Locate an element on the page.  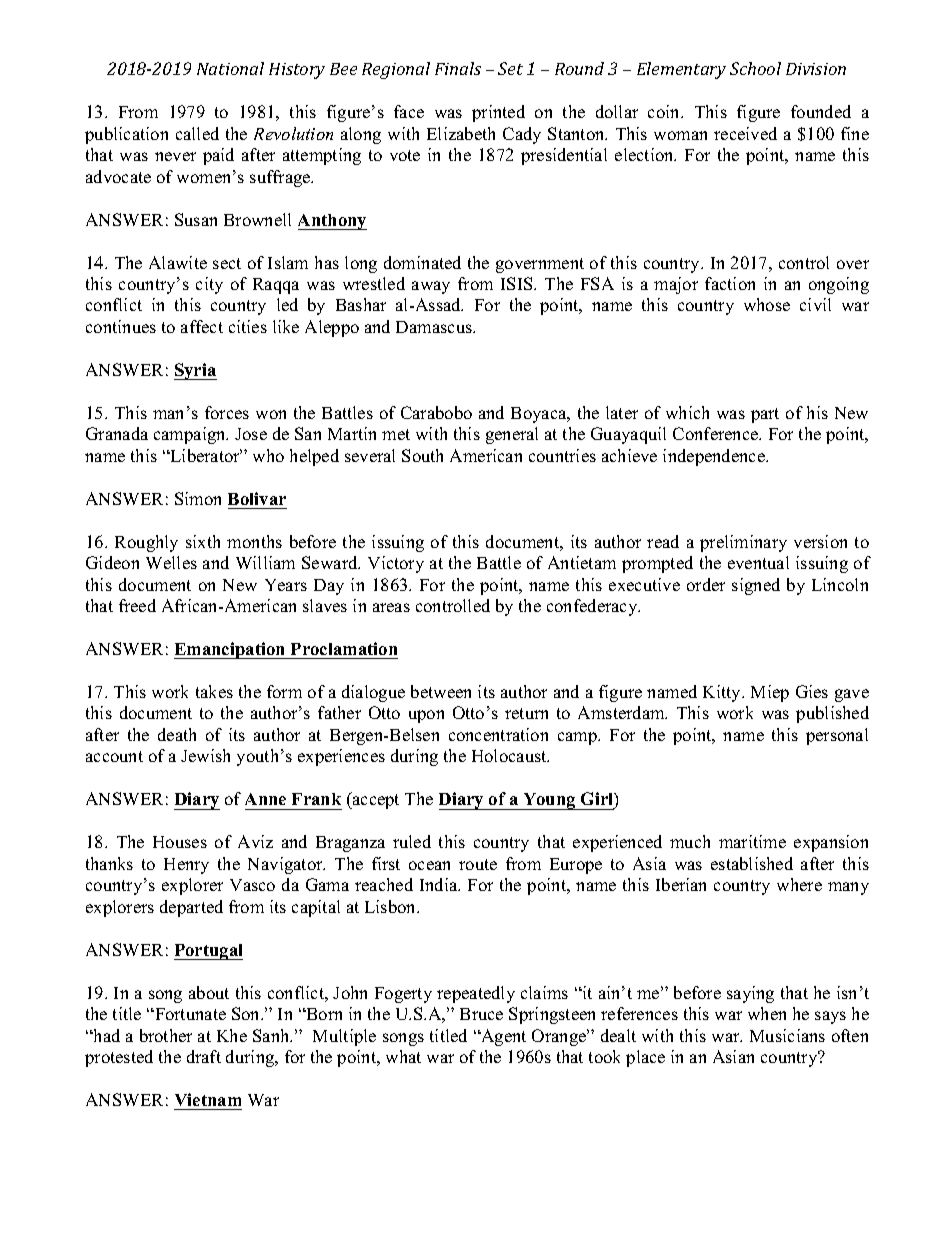
Jewish is located at coordinates (205, 755).
